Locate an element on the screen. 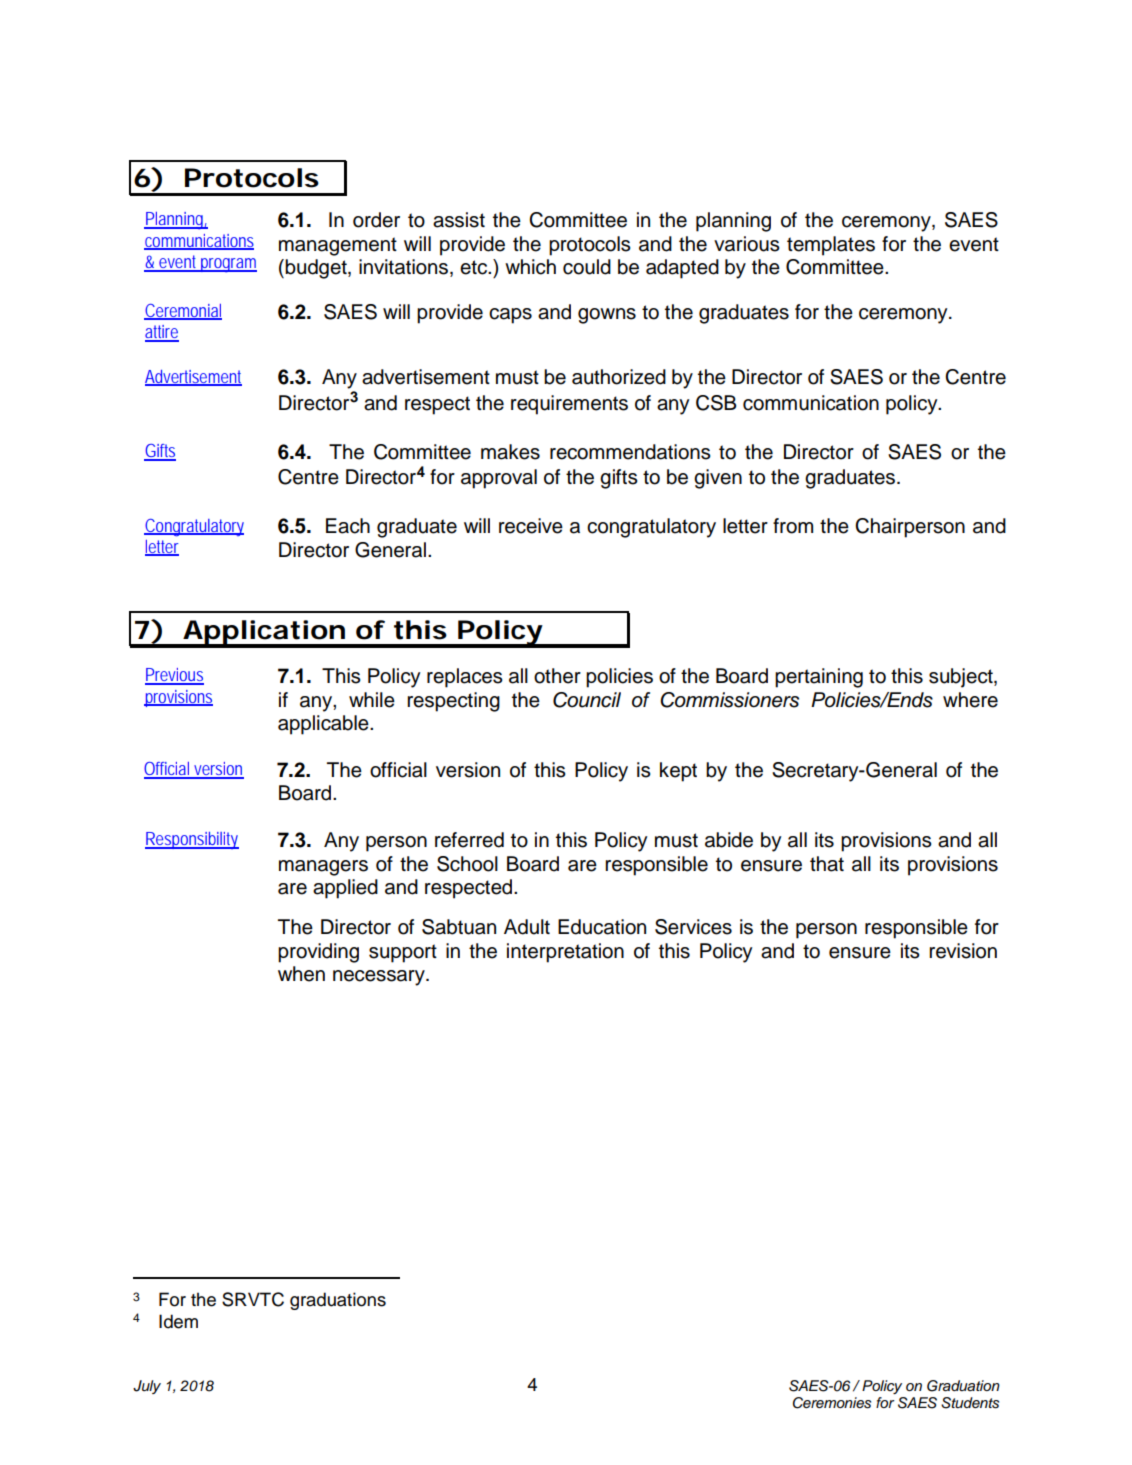 The image size is (1132, 1465). templates is located at coordinates (831, 246).
